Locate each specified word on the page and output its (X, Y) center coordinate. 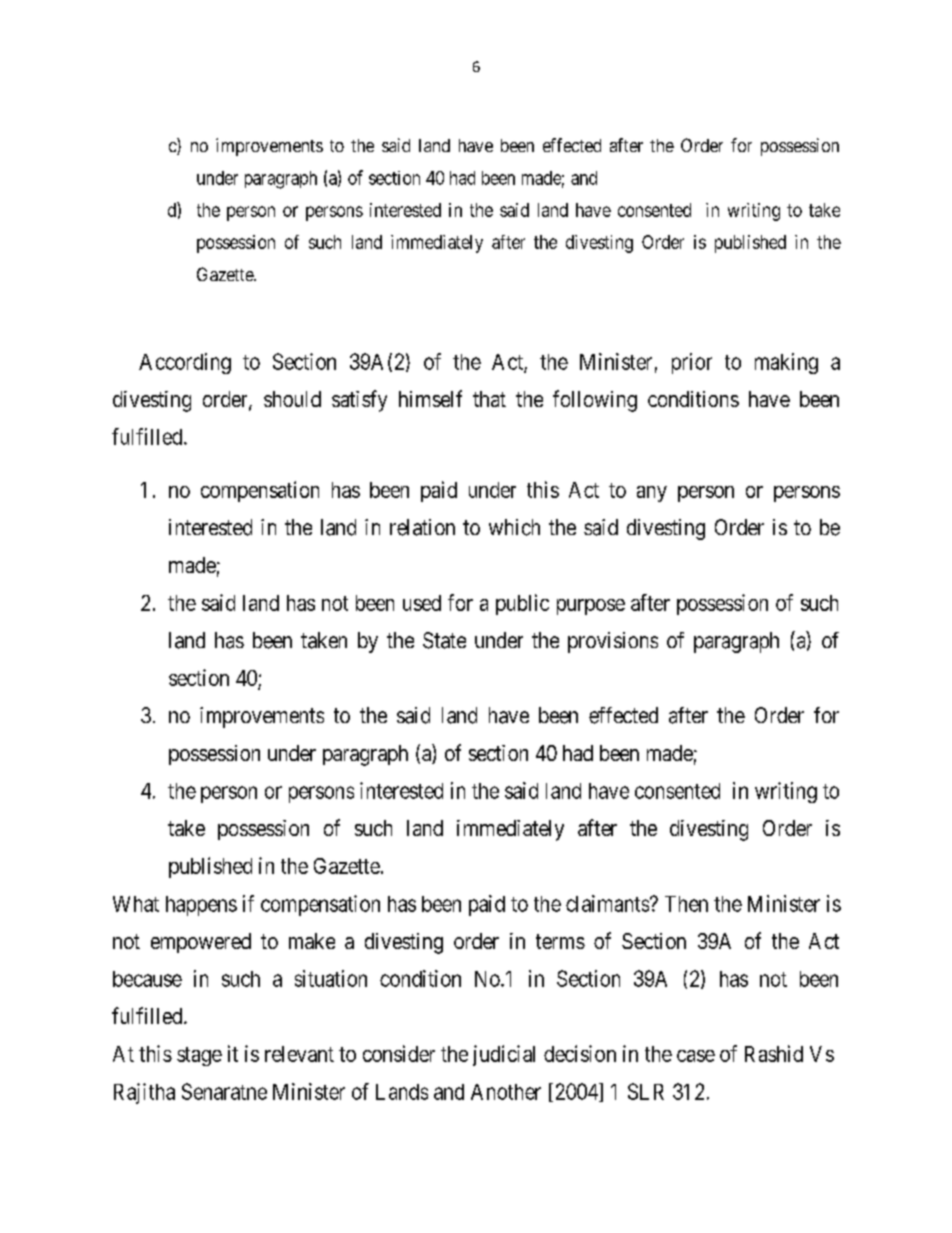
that (489, 399)
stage (199, 1056)
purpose (591, 607)
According (185, 363)
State (444, 640)
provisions (613, 642)
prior (692, 363)
